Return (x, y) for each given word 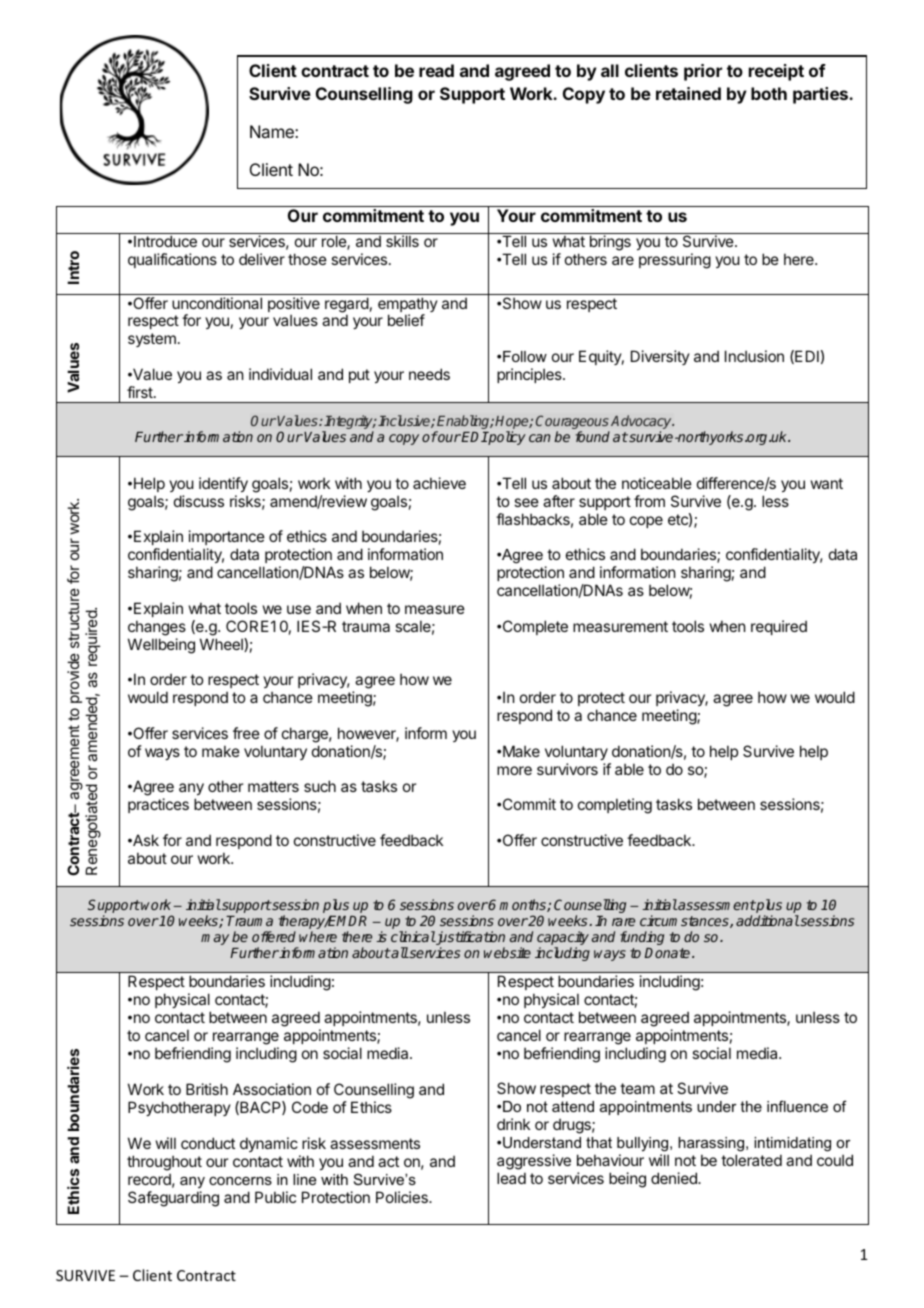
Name (273, 131)
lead (511, 1178)
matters (273, 786)
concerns (240, 1181)
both (769, 93)
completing (615, 806)
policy (506, 438)
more (514, 770)
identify (223, 484)
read (436, 70)
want (827, 483)
